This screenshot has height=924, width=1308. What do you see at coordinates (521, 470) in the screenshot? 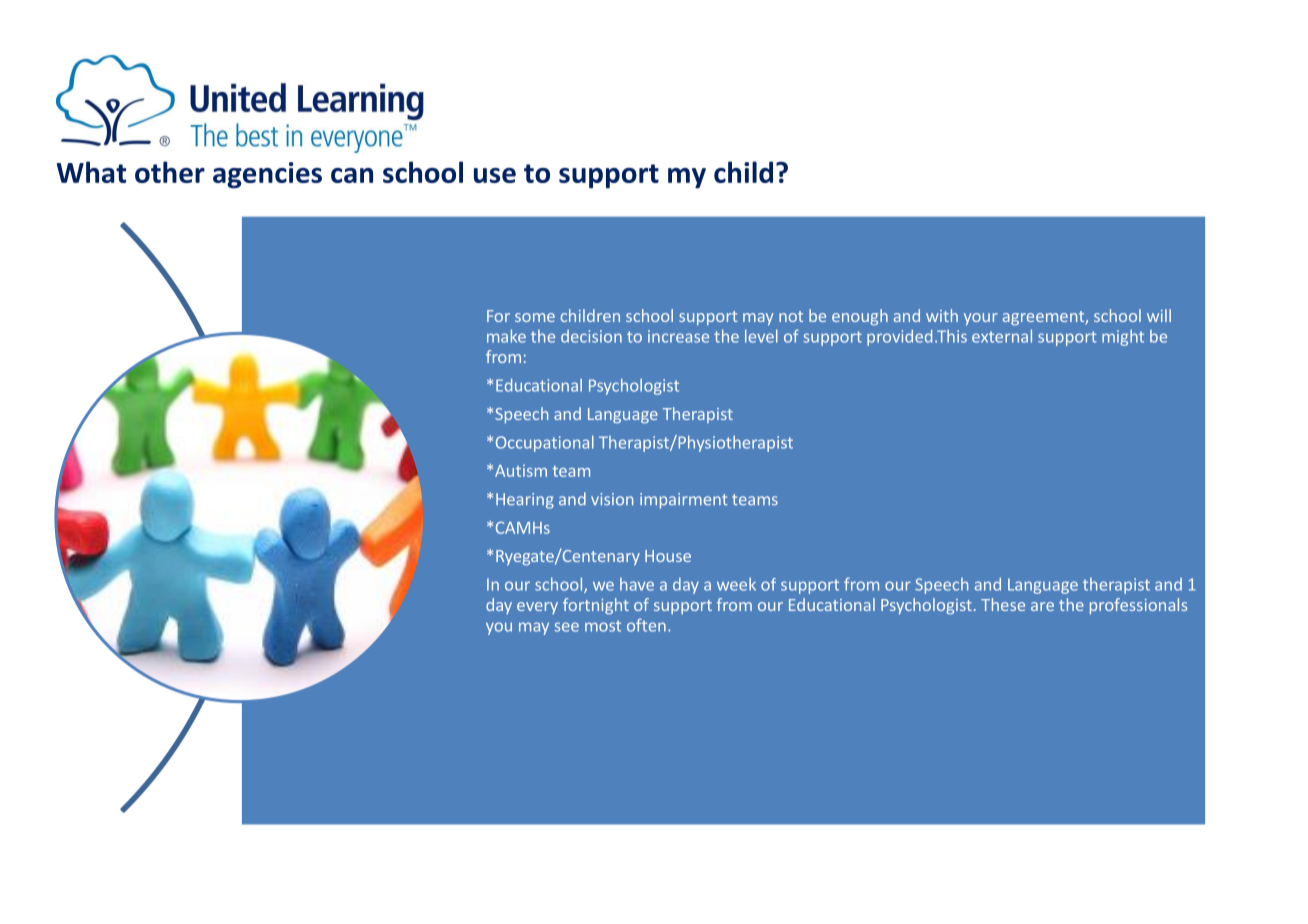
I see `Autism` at bounding box center [521, 470].
